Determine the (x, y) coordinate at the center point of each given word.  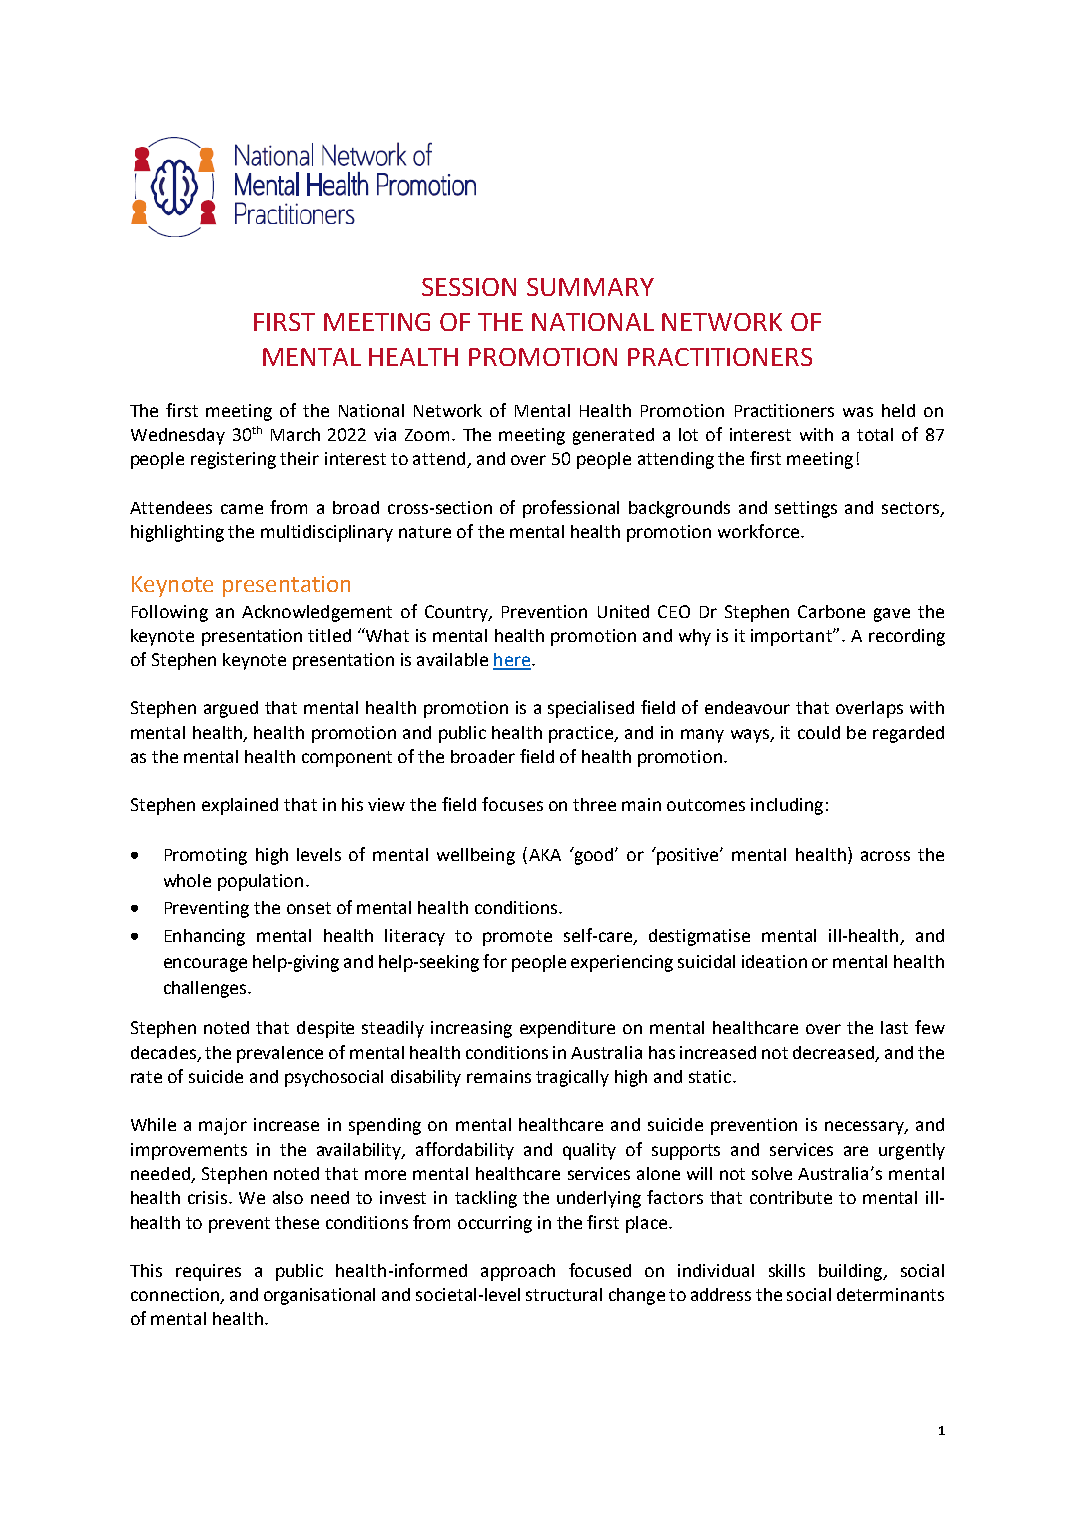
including (787, 806)
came (242, 509)
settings (806, 509)
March (295, 434)
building (852, 1272)
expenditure (567, 1029)
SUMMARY (590, 287)
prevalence (280, 1054)
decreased (833, 1052)
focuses (512, 804)
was (858, 412)
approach (518, 1272)
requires (208, 1272)
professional (571, 509)
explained (240, 806)
